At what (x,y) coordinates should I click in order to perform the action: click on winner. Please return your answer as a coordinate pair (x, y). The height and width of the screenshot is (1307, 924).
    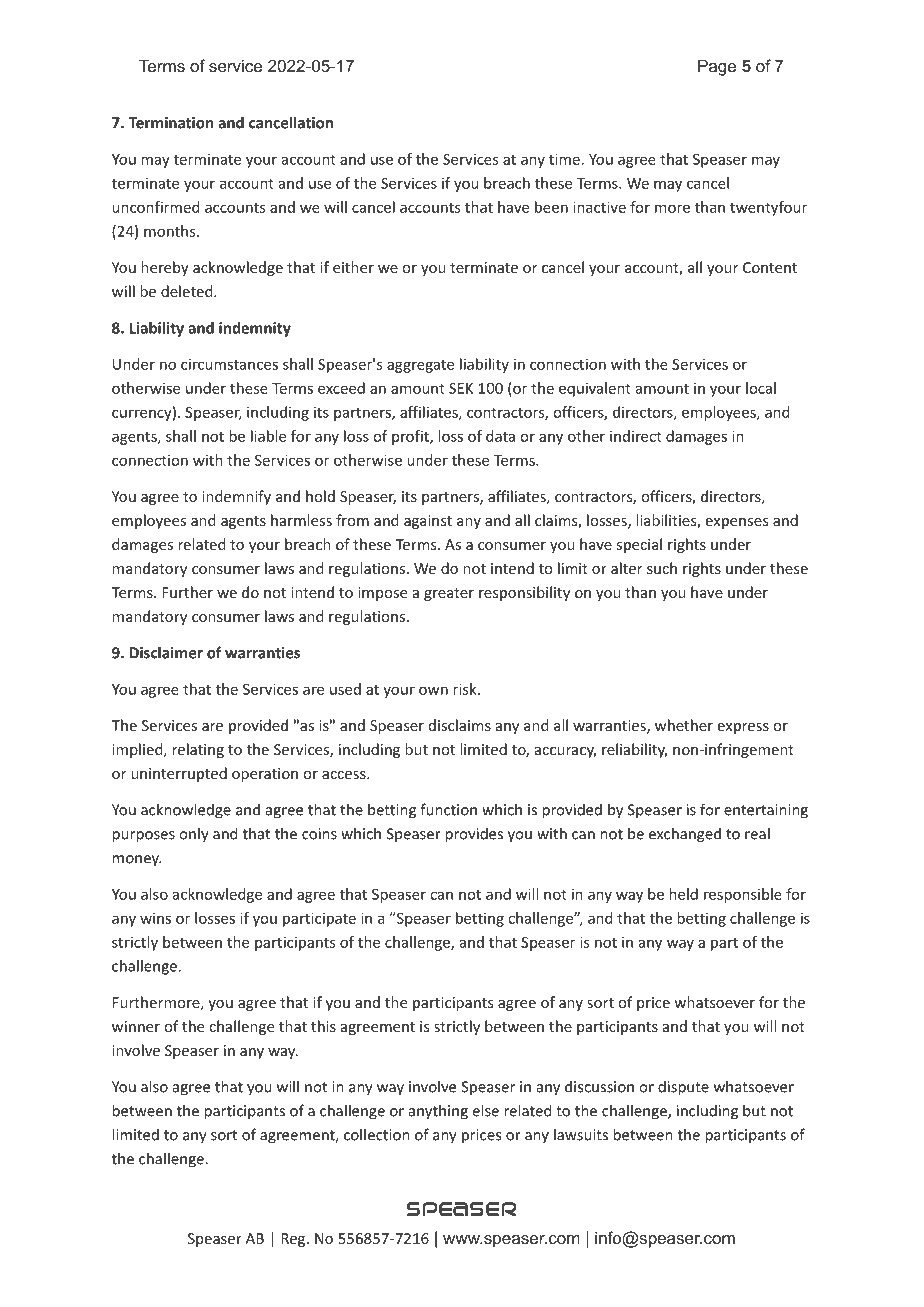
    Looking at the image, I should click on (136, 1026).
